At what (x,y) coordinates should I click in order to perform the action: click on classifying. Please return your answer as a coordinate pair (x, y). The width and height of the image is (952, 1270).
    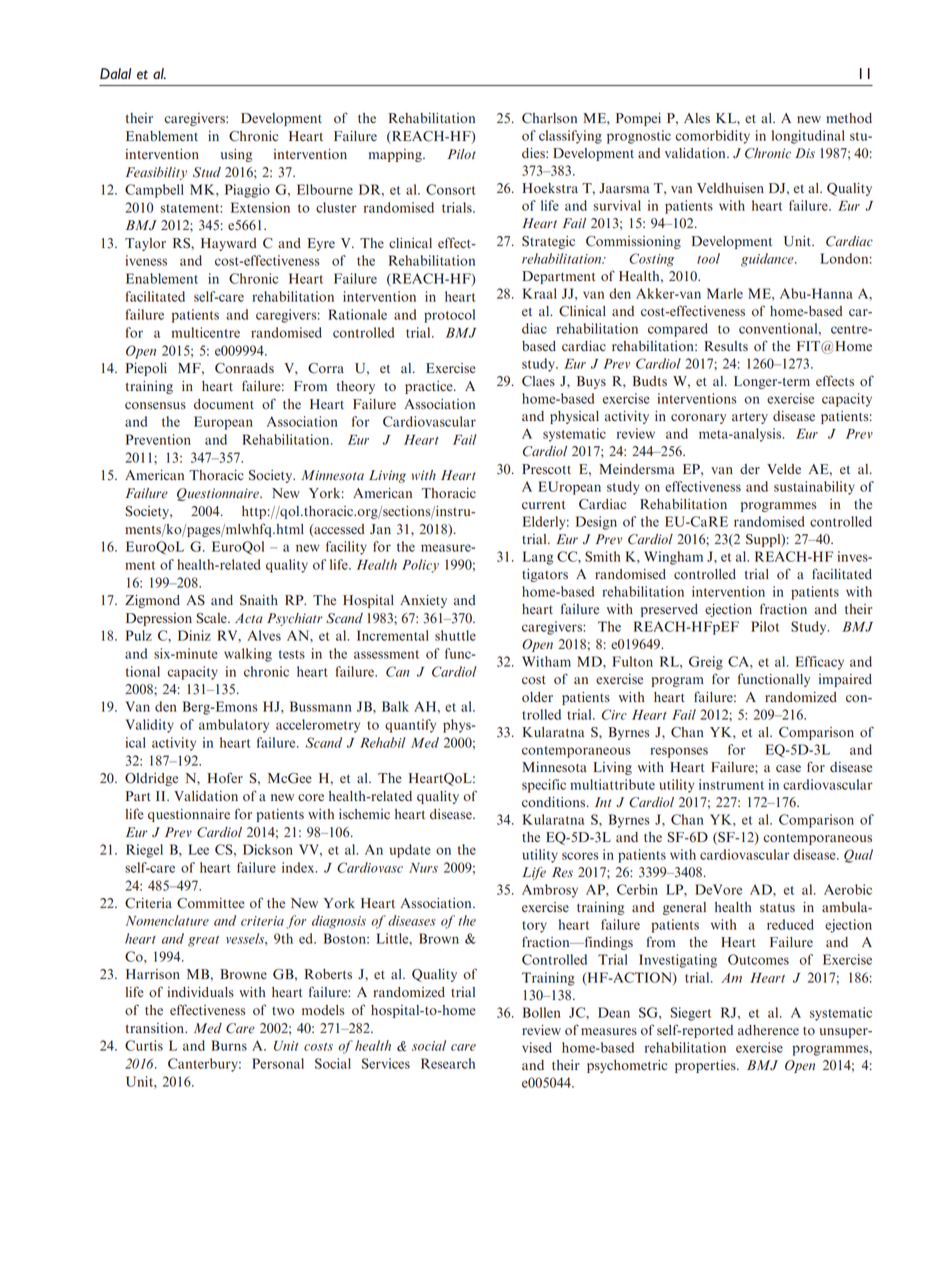
    Looking at the image, I should click on (570, 137).
